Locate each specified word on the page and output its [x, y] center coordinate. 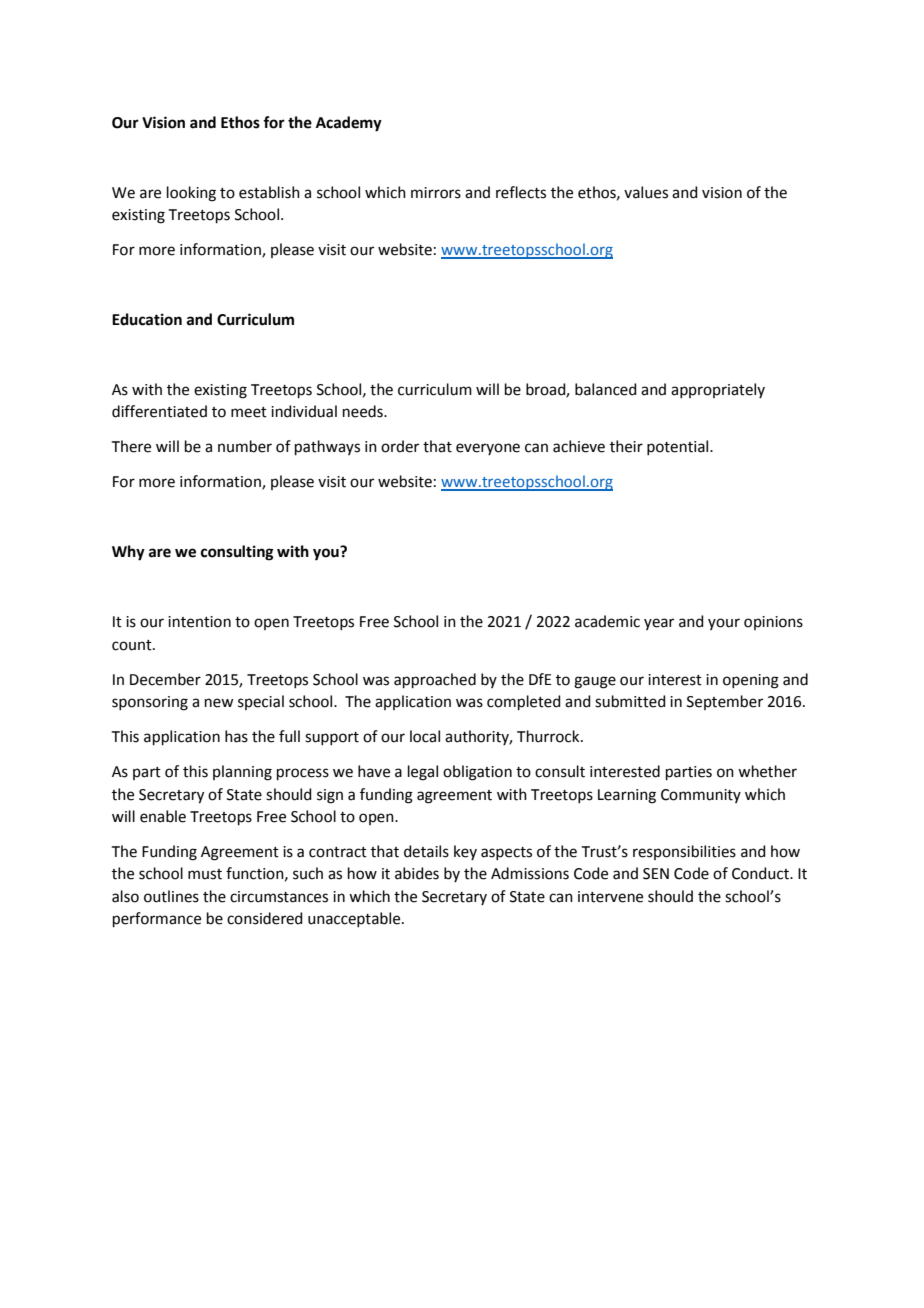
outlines [171, 896]
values [646, 192]
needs [364, 411]
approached [435, 680]
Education [147, 319]
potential [679, 447]
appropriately [718, 390]
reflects [521, 192]
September [725, 702]
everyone [488, 449]
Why [128, 553]
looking [191, 194]
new [219, 703]
